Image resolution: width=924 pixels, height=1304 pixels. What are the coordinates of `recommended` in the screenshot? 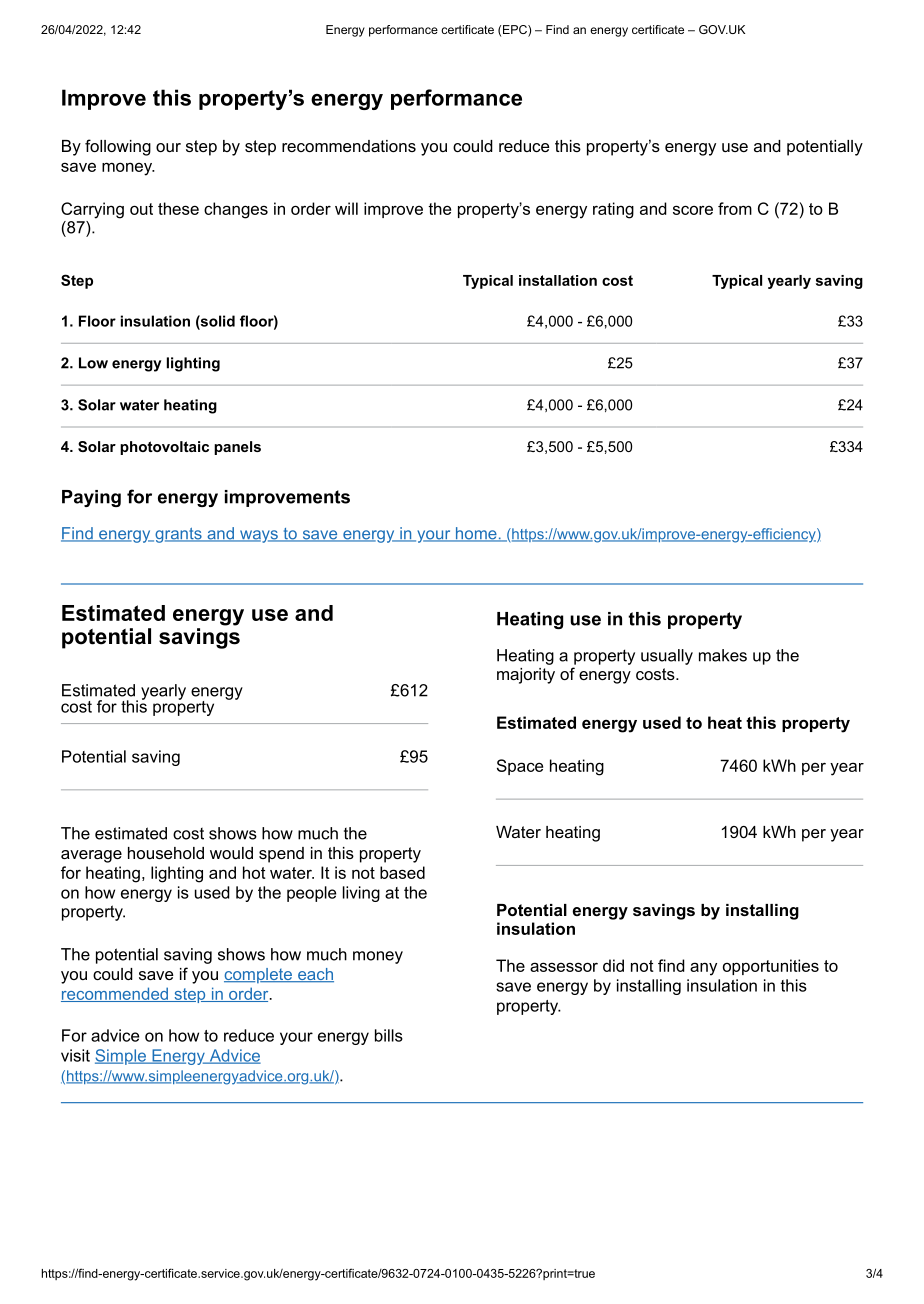 It's located at (115, 994).
